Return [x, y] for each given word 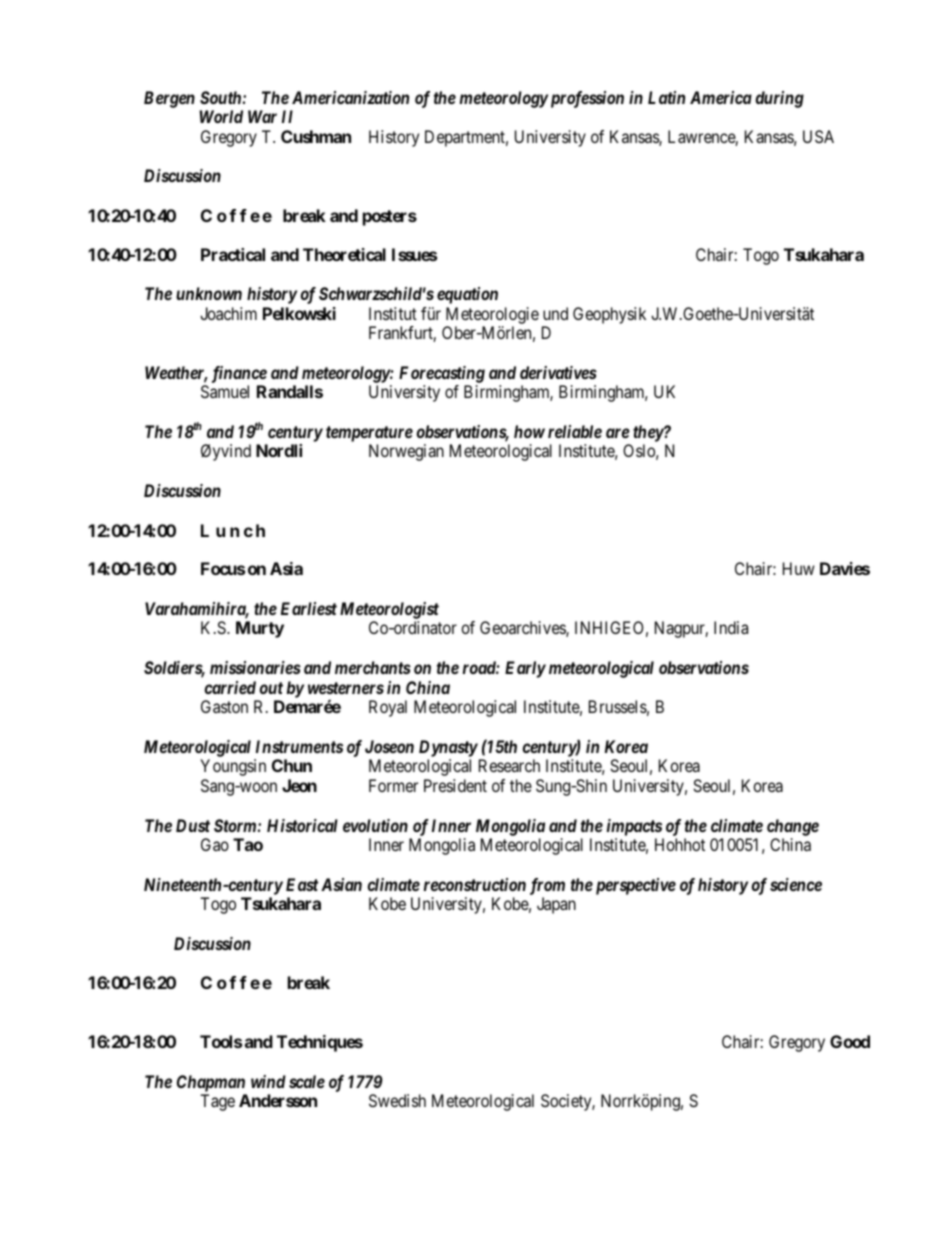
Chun [292, 765]
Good [850, 1041]
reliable [575, 431]
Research [509, 765]
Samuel [225, 391]
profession [585, 99]
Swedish [397, 1100]
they [648, 435]
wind [268, 1081]
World [221, 116]
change [793, 827]
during [779, 99]
